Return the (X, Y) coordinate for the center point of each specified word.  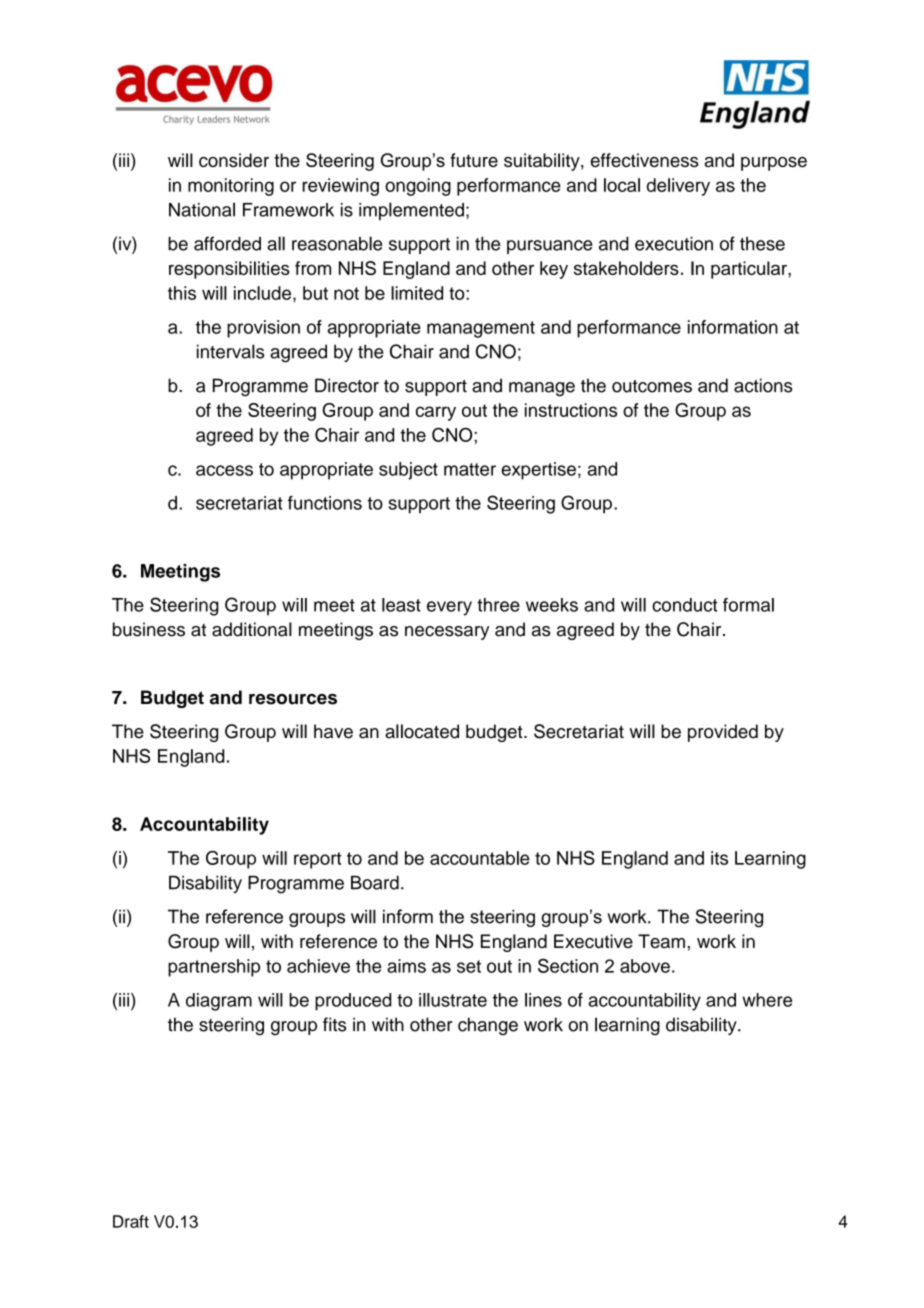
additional (252, 629)
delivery (678, 187)
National (202, 209)
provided (723, 733)
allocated (422, 731)
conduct (685, 605)
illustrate (453, 1000)
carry (436, 413)
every (449, 608)
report (317, 860)
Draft (131, 1221)
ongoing (418, 187)
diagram (219, 1002)
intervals (230, 351)
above (645, 966)
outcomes (652, 386)
